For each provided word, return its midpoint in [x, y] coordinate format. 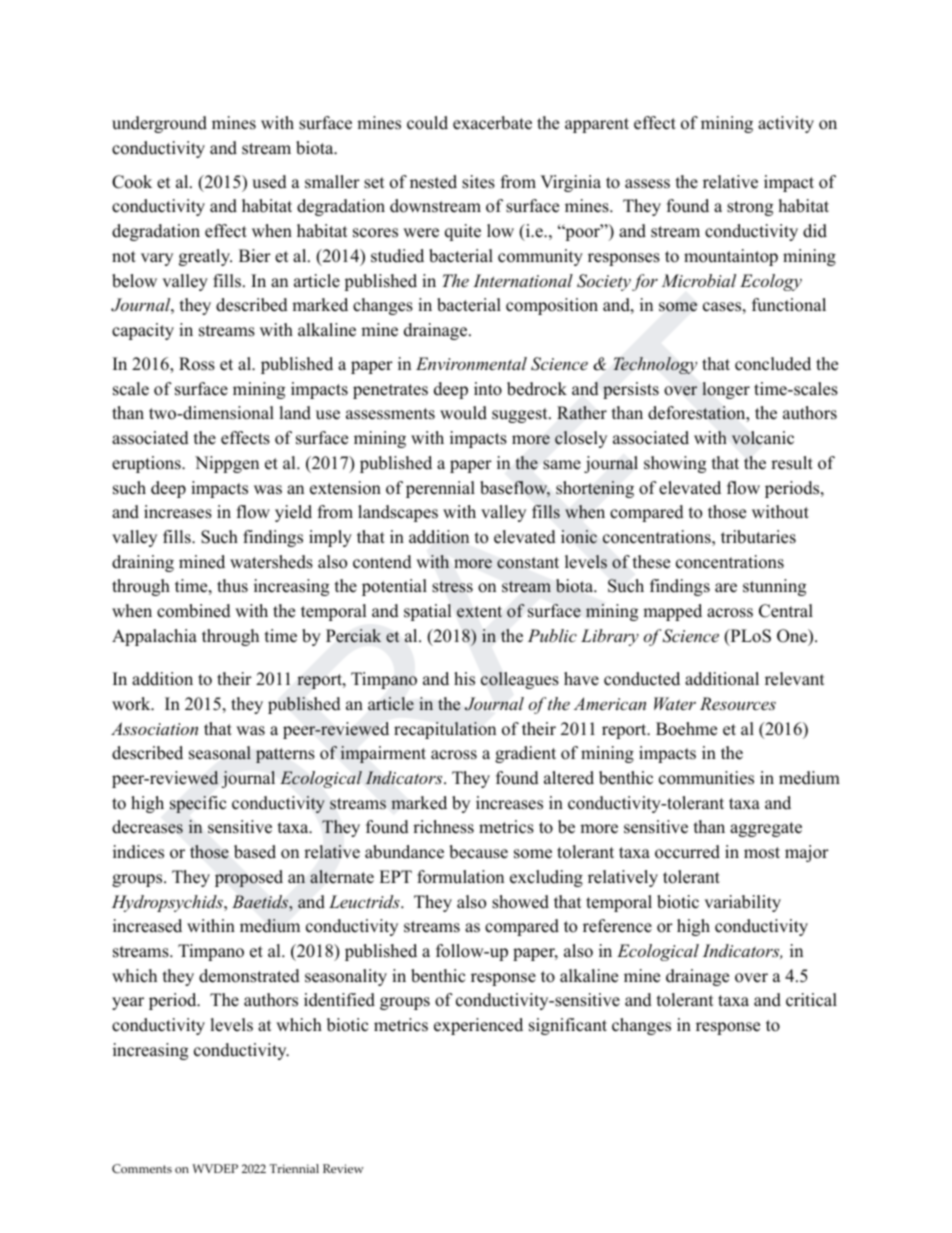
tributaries [758, 537]
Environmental [471, 363]
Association [154, 728]
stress [452, 587]
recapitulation [445, 730]
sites [478, 182]
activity [786, 124]
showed [520, 902]
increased [147, 926]
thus [232, 586]
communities [706, 778]
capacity [143, 331]
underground [159, 124]
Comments [142, 1169]
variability [742, 903]
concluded [773, 364]
